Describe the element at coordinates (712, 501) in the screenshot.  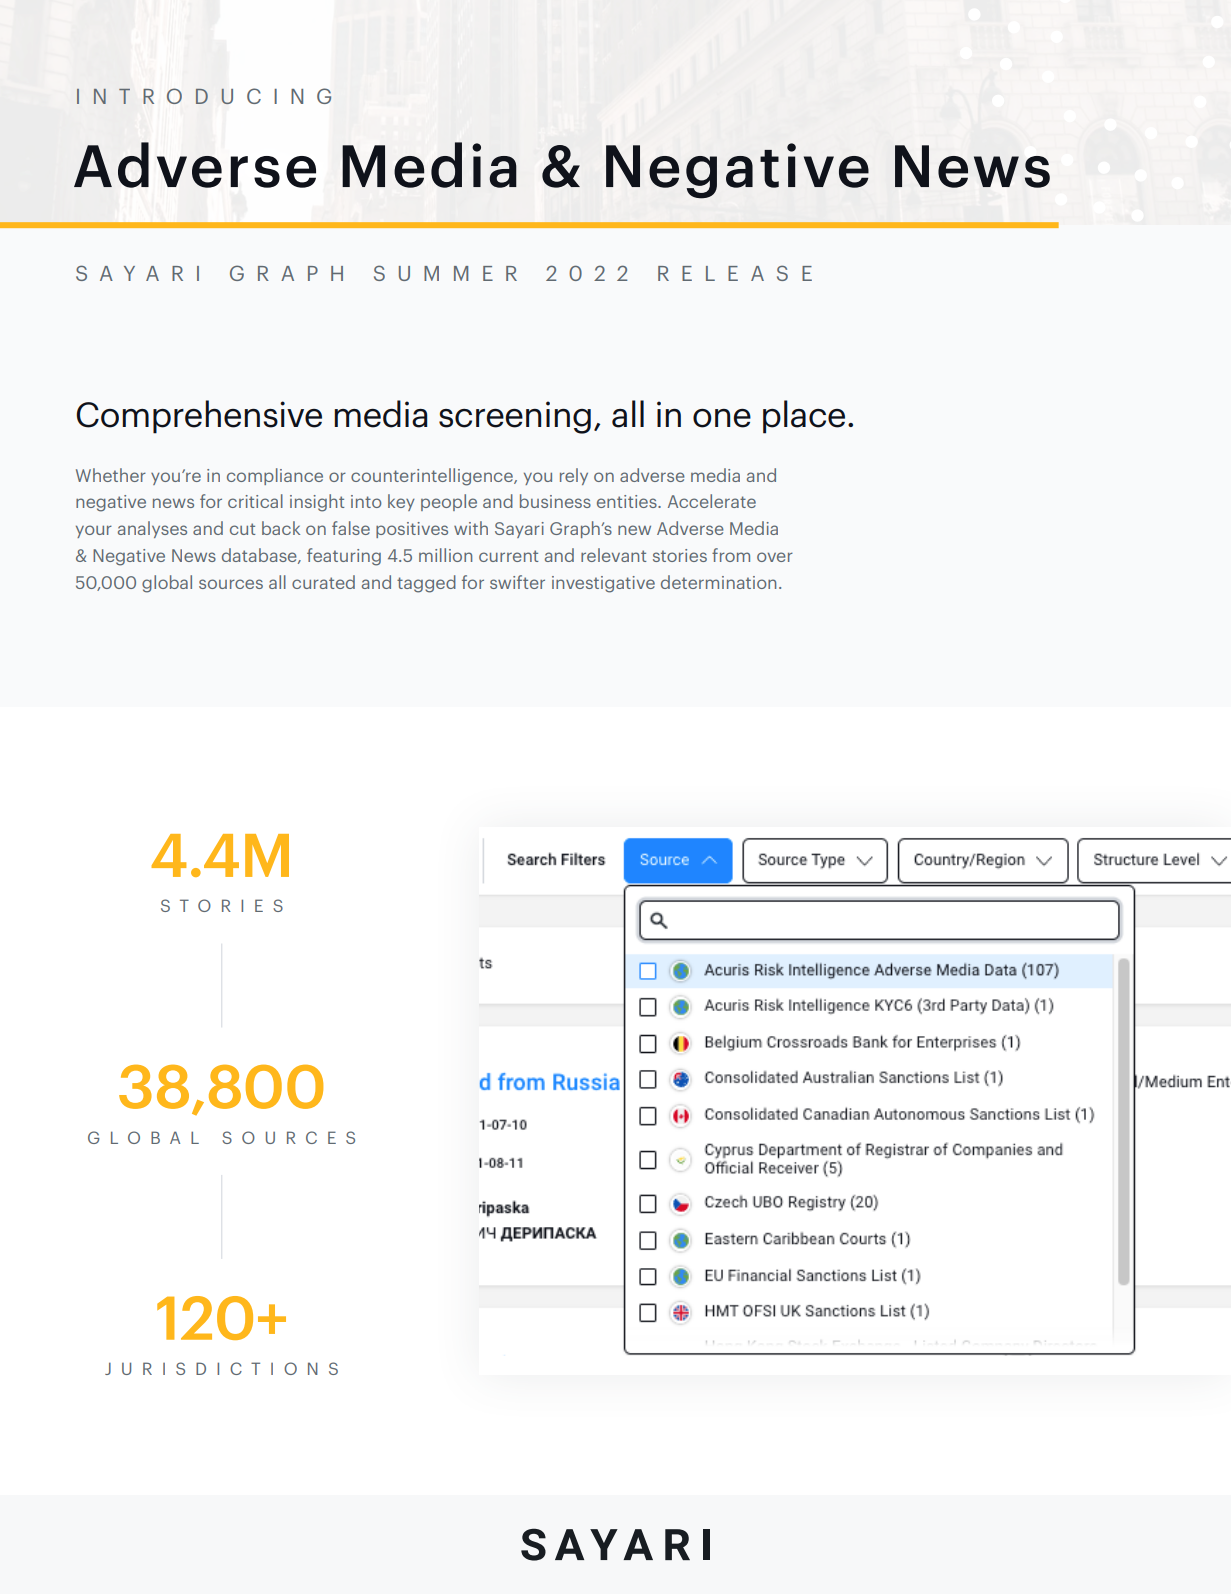
I see `Accelerate` at that location.
